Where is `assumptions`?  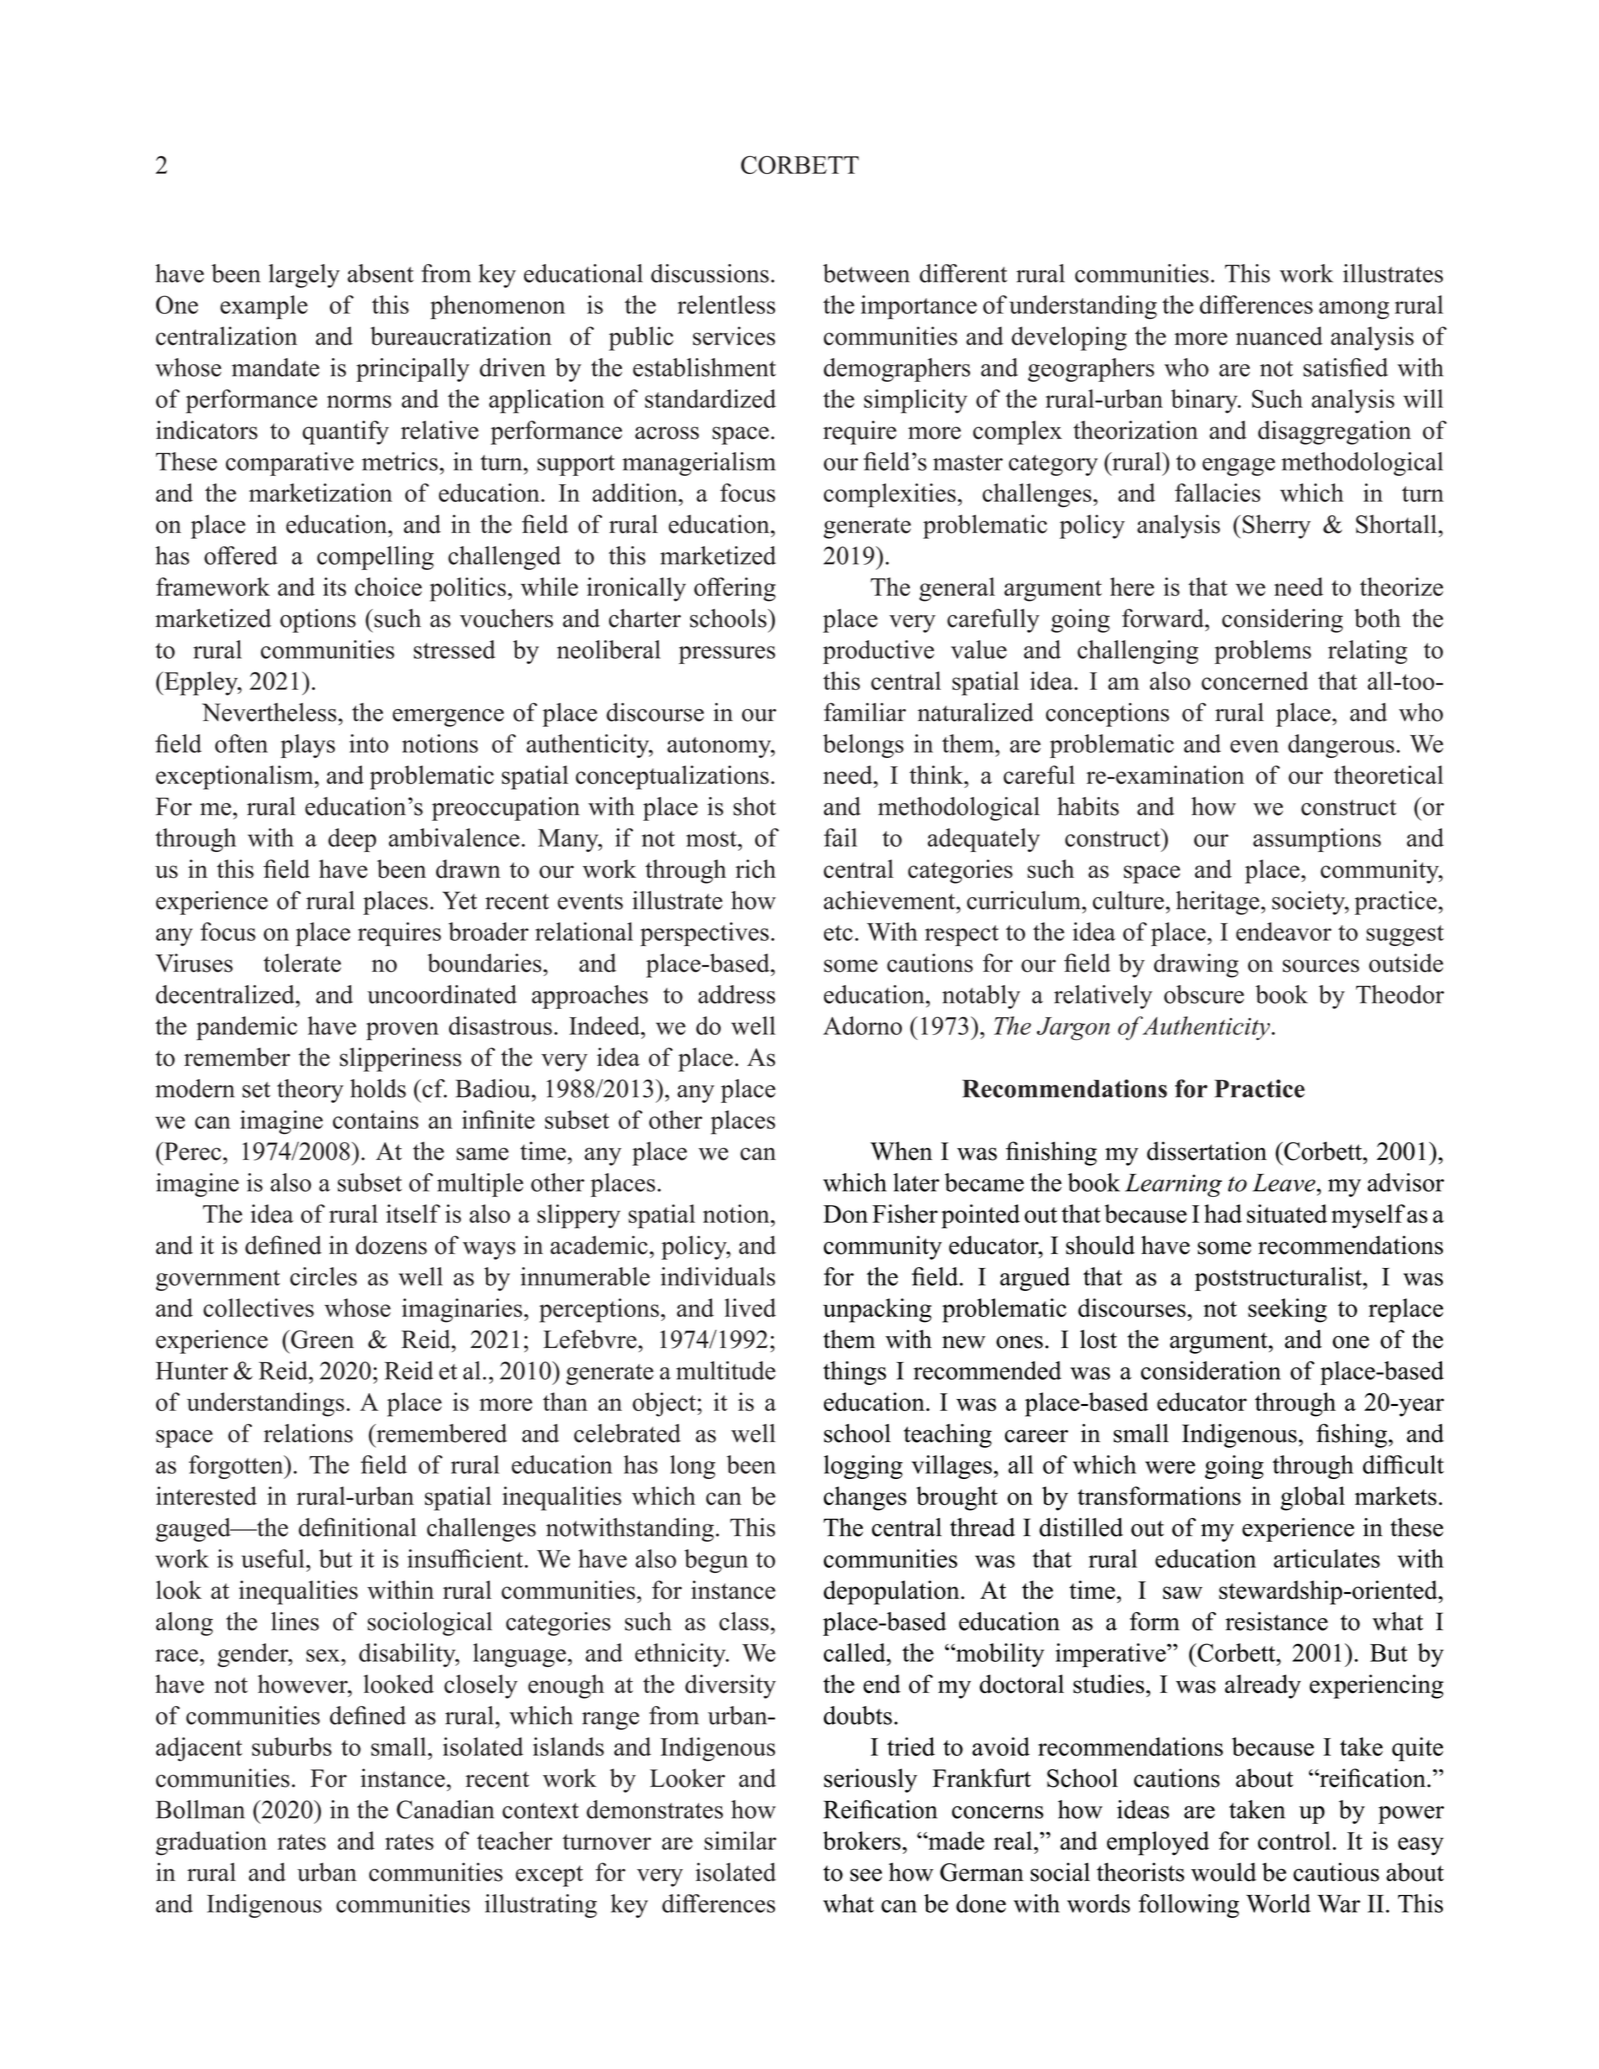 assumptions is located at coordinates (1317, 840).
